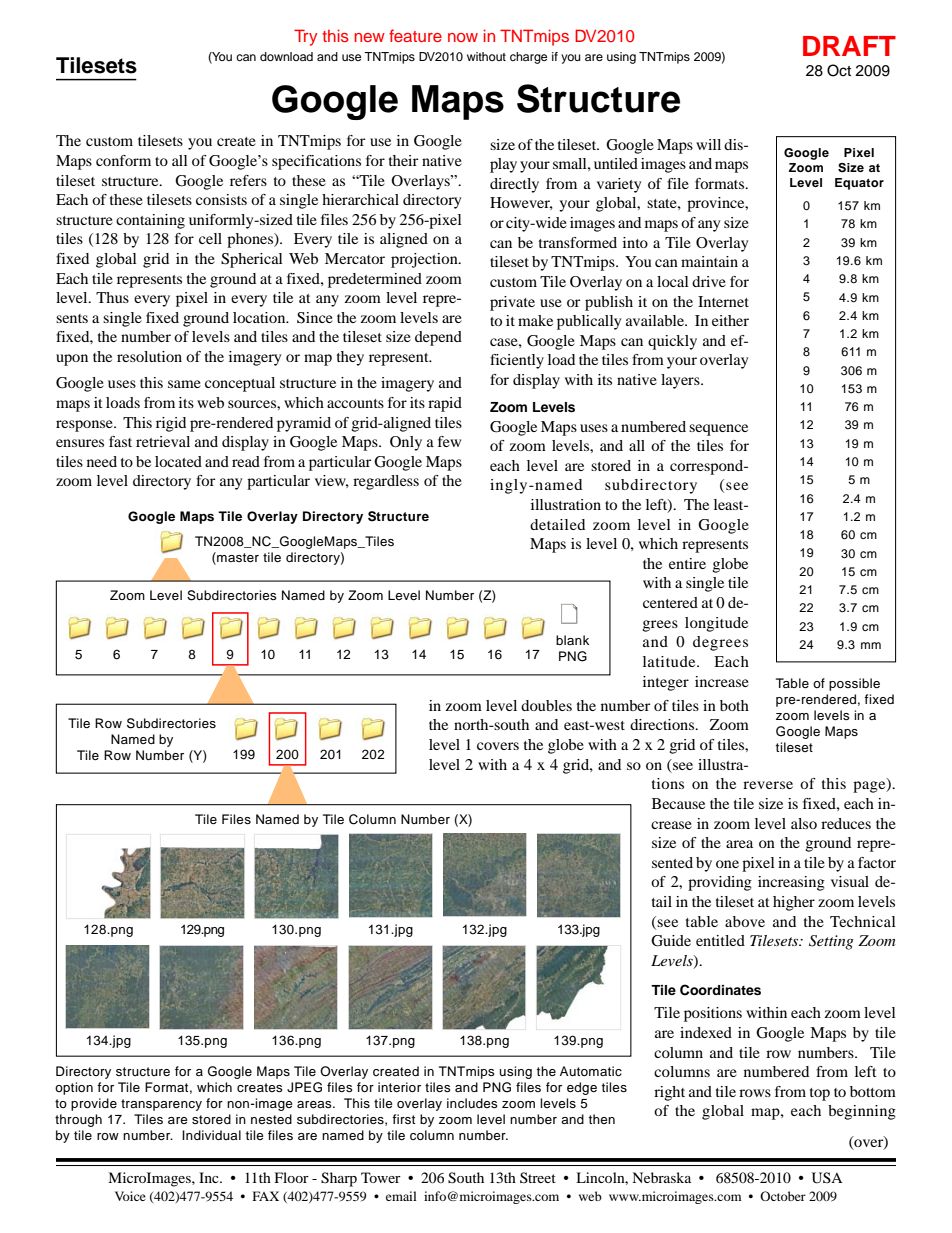 The width and height of the image is (952, 1233). What do you see at coordinates (237, 558) in the image?
I see `master` at bounding box center [237, 558].
